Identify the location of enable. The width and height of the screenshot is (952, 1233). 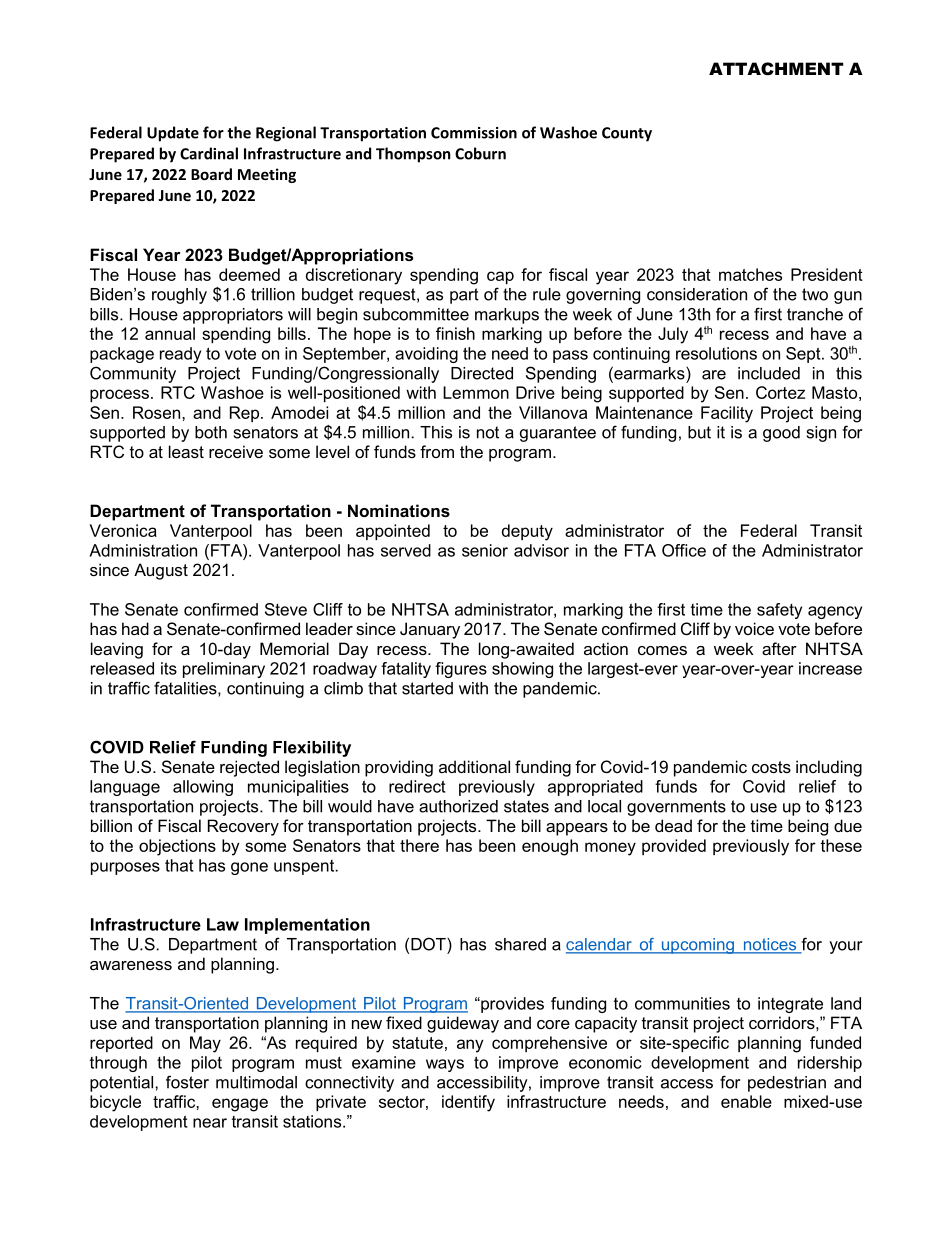
(746, 1101).
